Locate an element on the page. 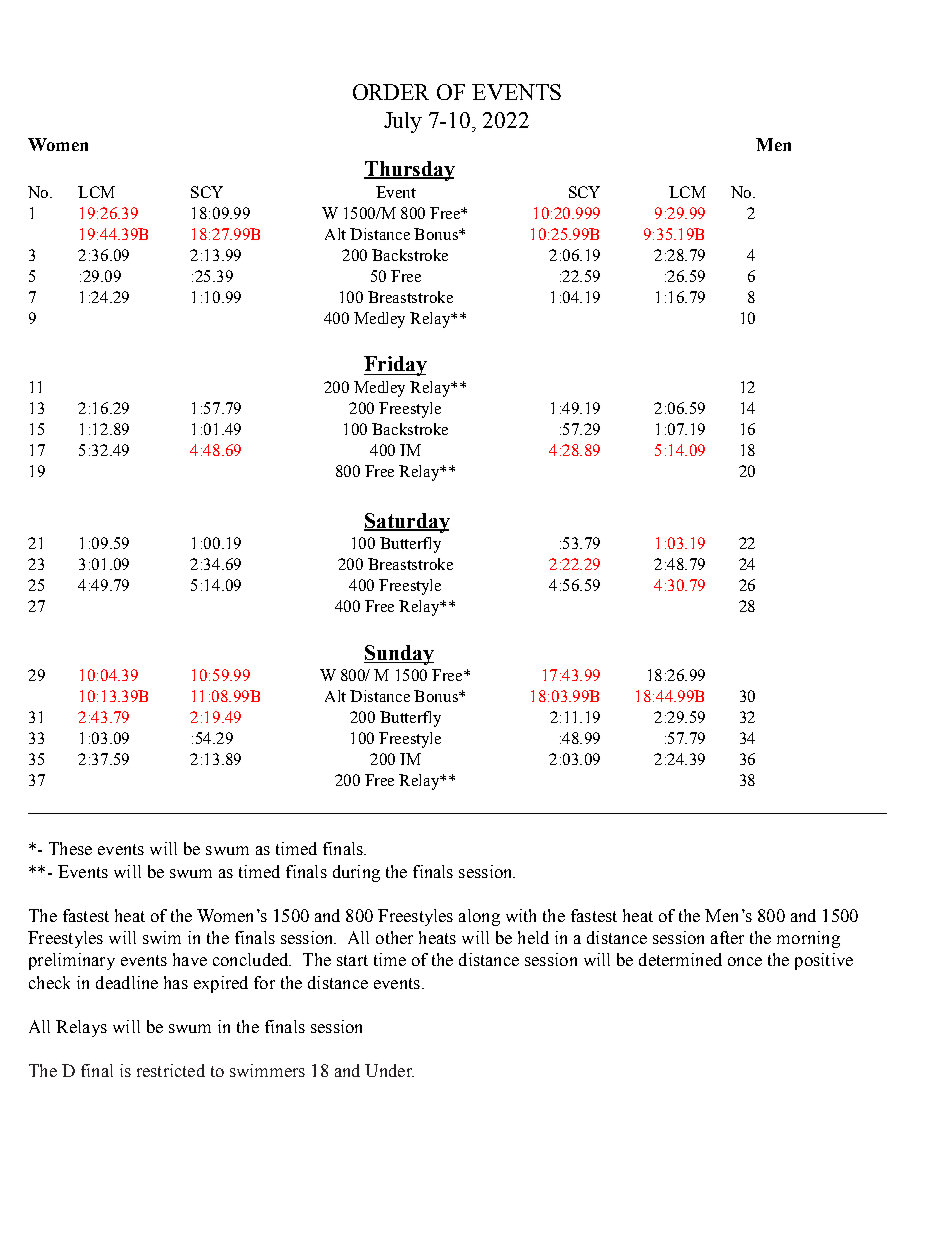 The image size is (952, 1233). Friday is located at coordinates (395, 366).
